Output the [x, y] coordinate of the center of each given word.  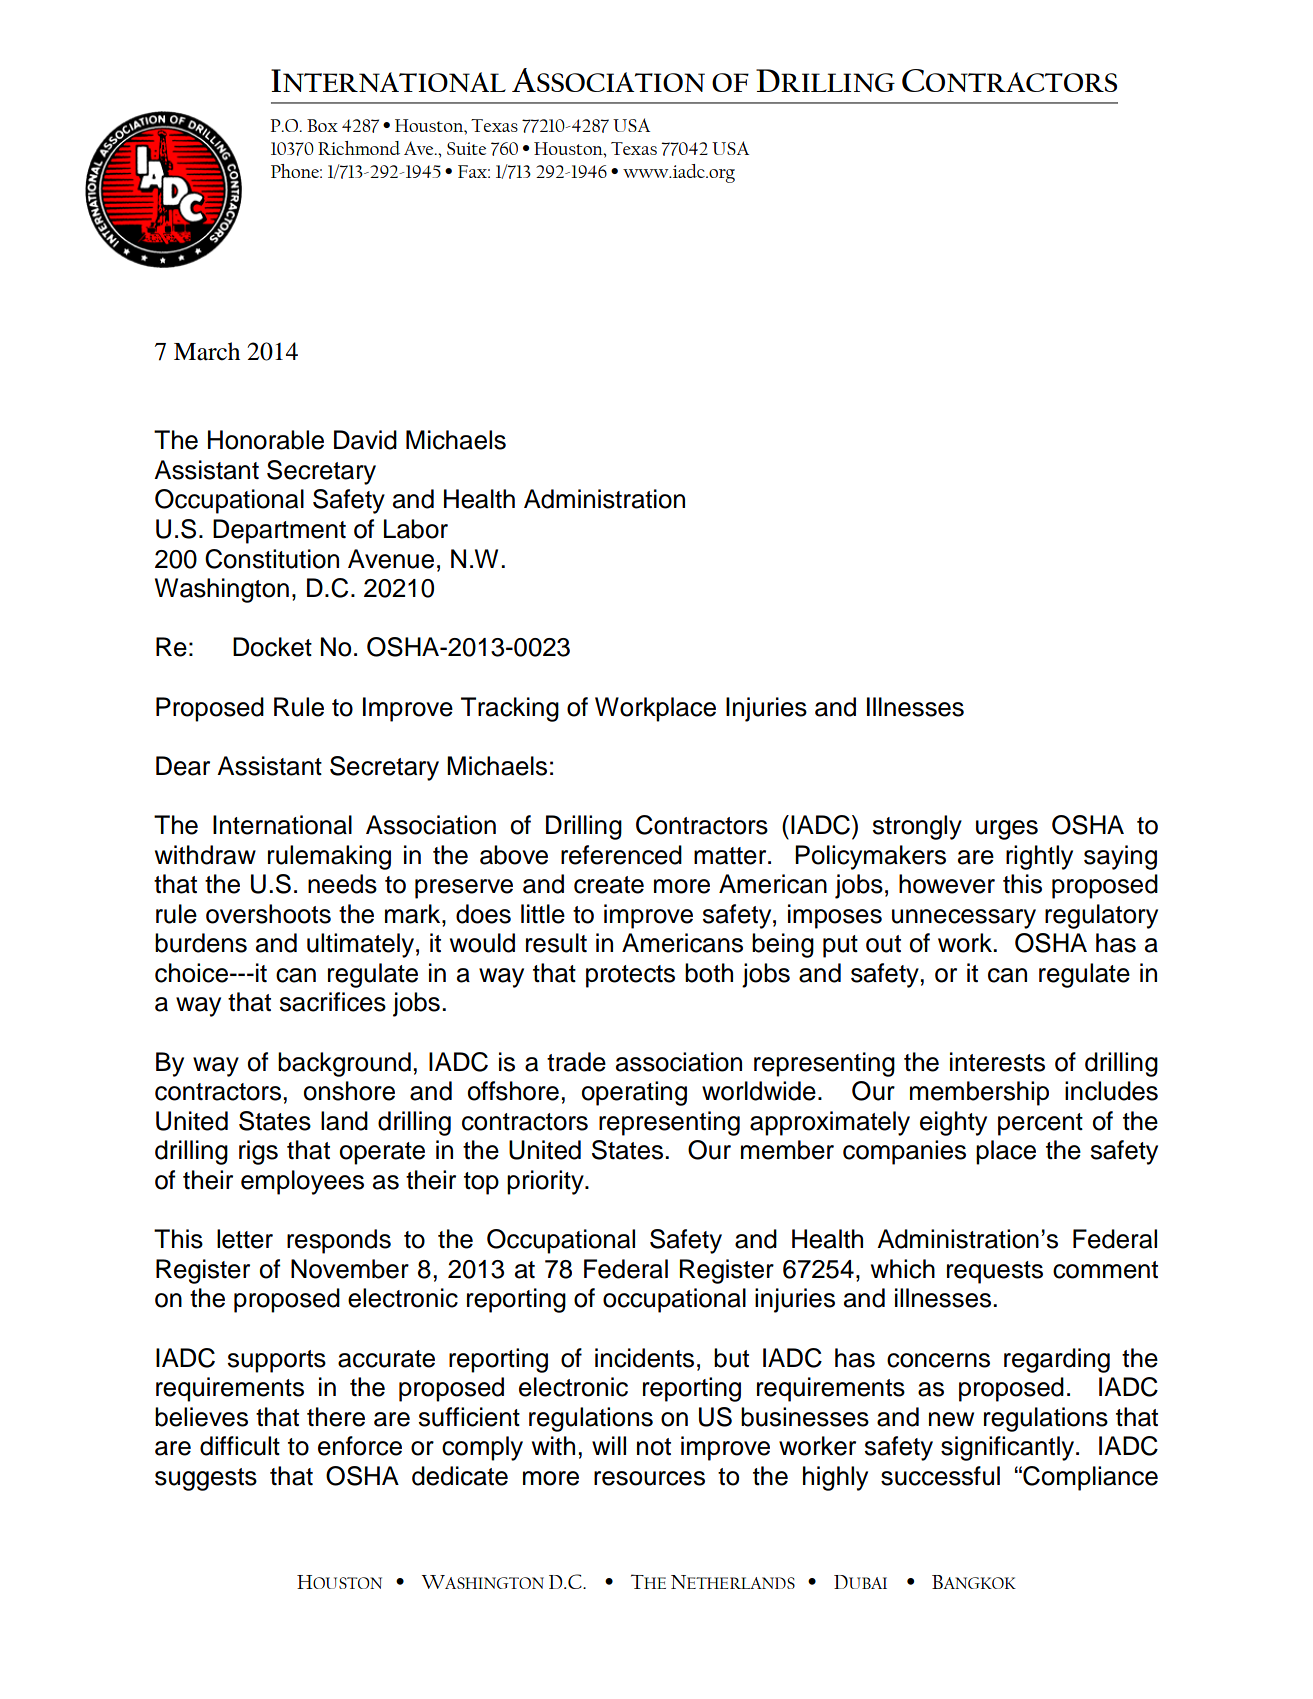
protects [630, 976]
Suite [466, 148]
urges [1007, 830]
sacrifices [333, 1002]
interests [997, 1062]
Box [322, 125]
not [654, 1447]
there [336, 1417]
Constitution [272, 559]
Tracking [510, 709]
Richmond [359, 148]
